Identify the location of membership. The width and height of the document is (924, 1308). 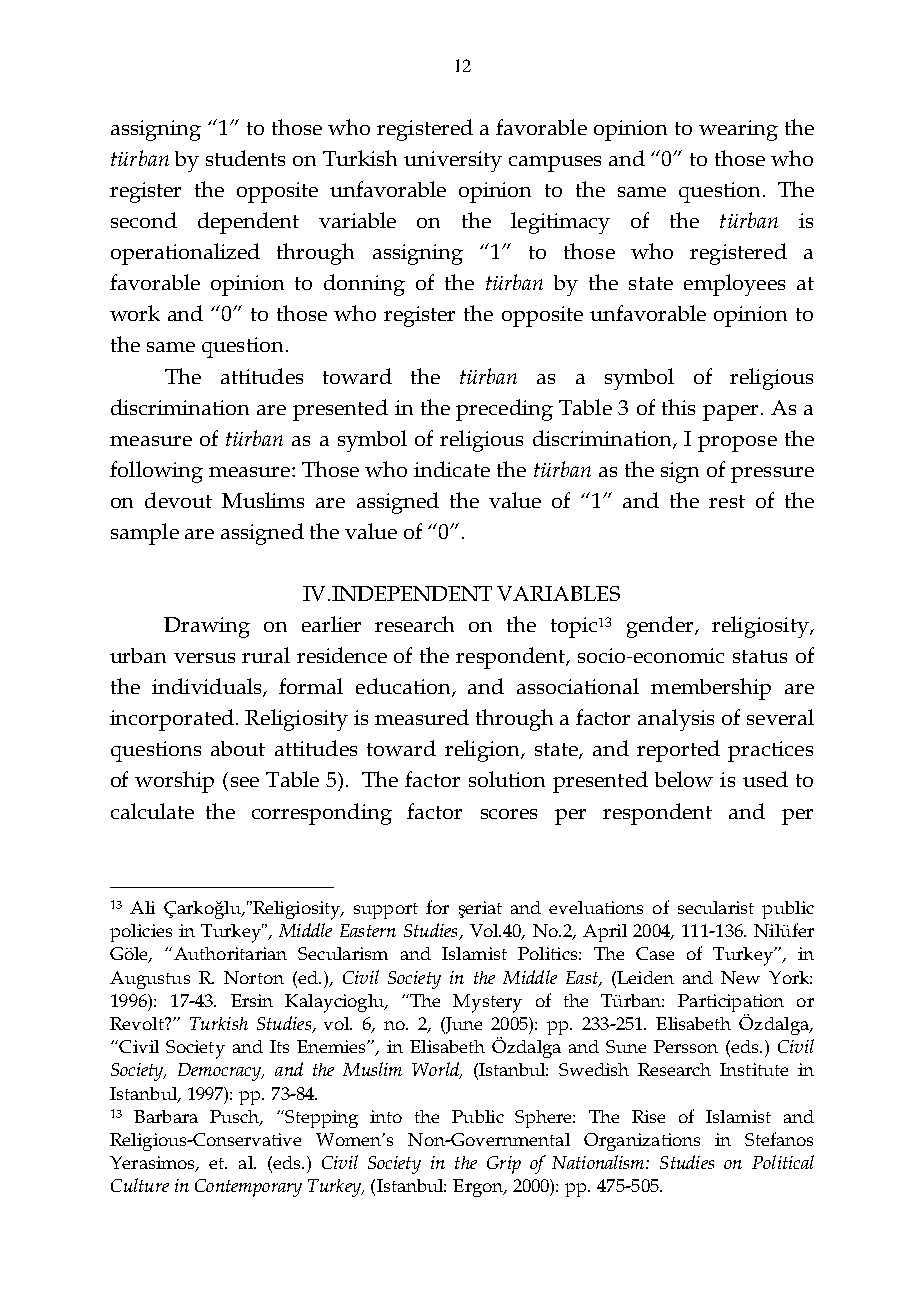
(711, 689).
